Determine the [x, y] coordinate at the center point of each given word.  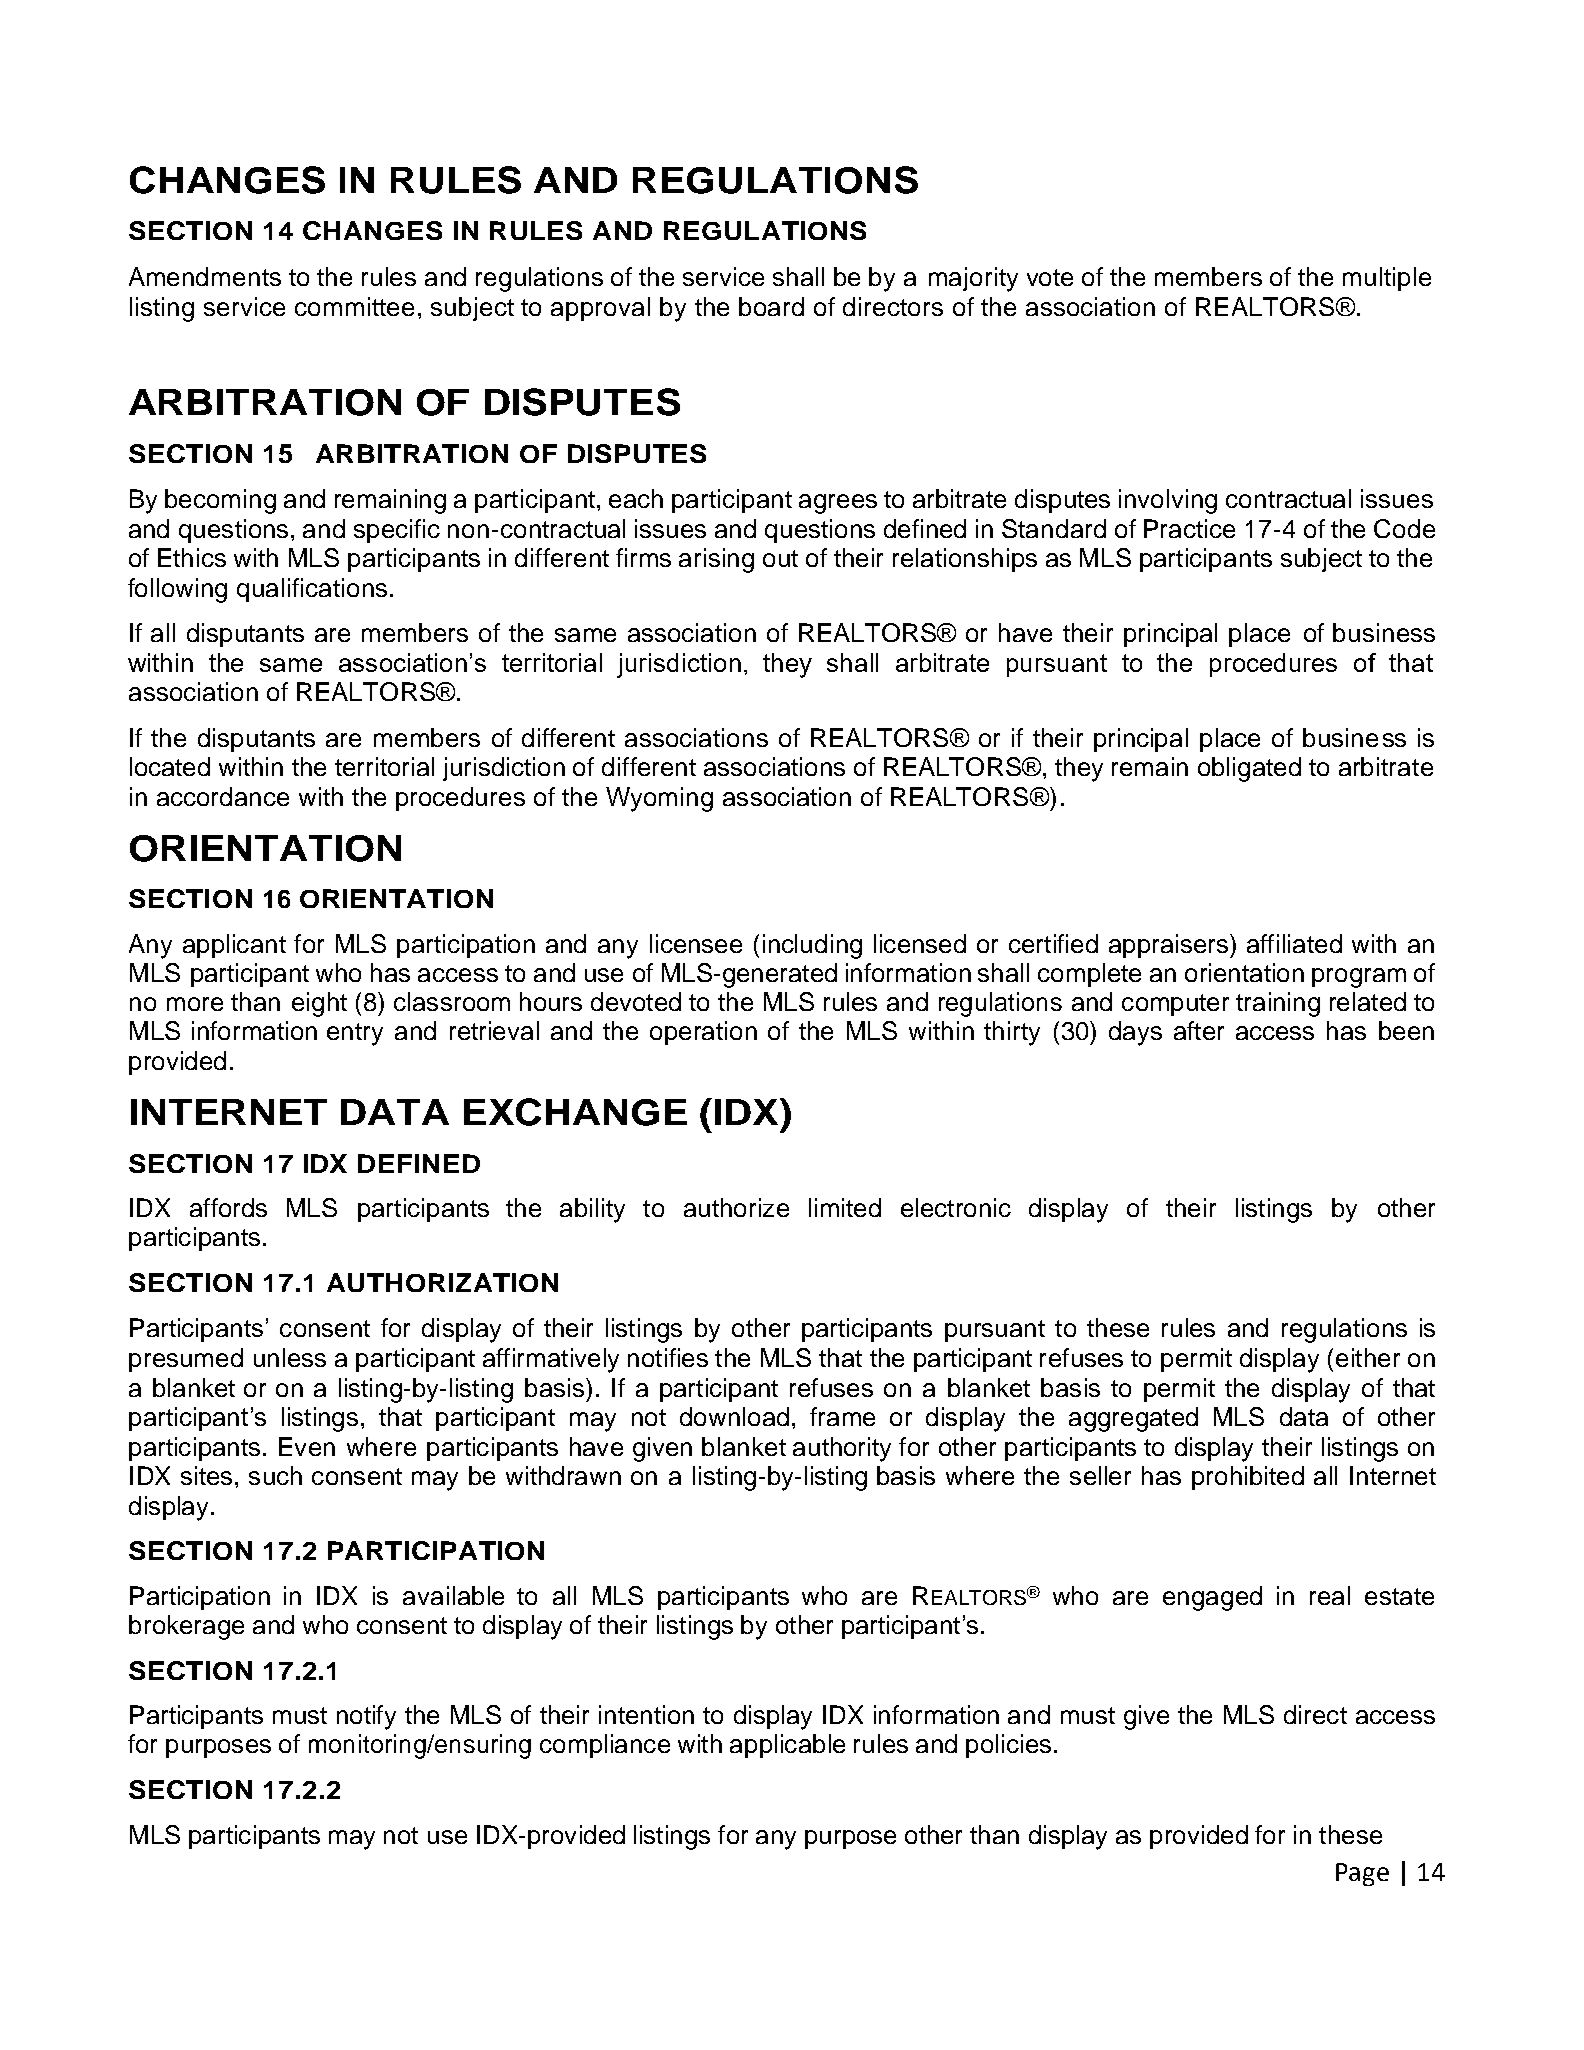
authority [842, 1449]
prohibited [1248, 1478]
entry [355, 1034]
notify [366, 1717]
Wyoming [659, 799]
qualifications [312, 590]
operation [703, 1033]
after [1199, 1030]
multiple [1387, 279]
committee [354, 306]
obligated [1249, 769]
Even [307, 1446]
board [771, 306]
